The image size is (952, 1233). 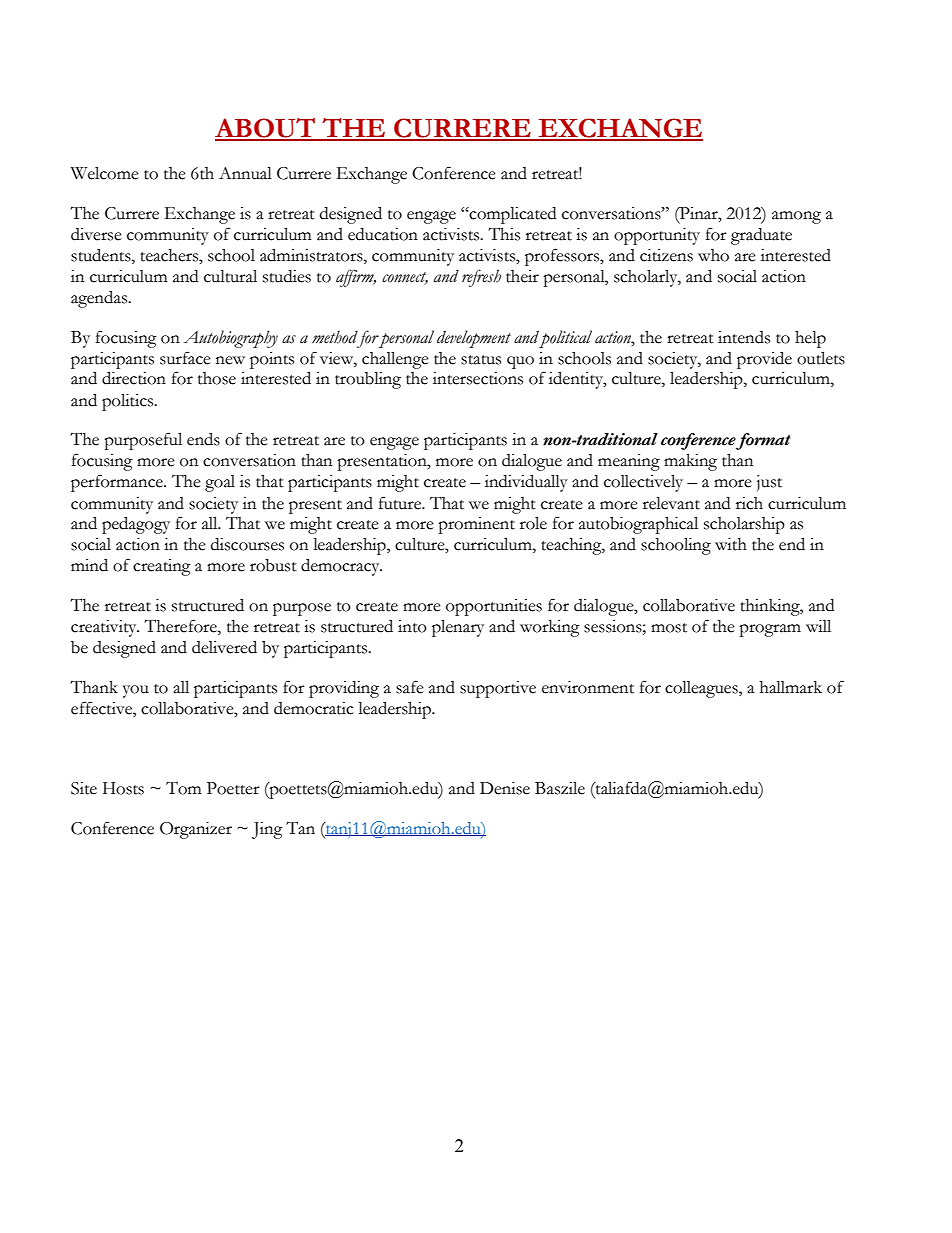 I want to click on Denise, so click(x=505, y=788).
